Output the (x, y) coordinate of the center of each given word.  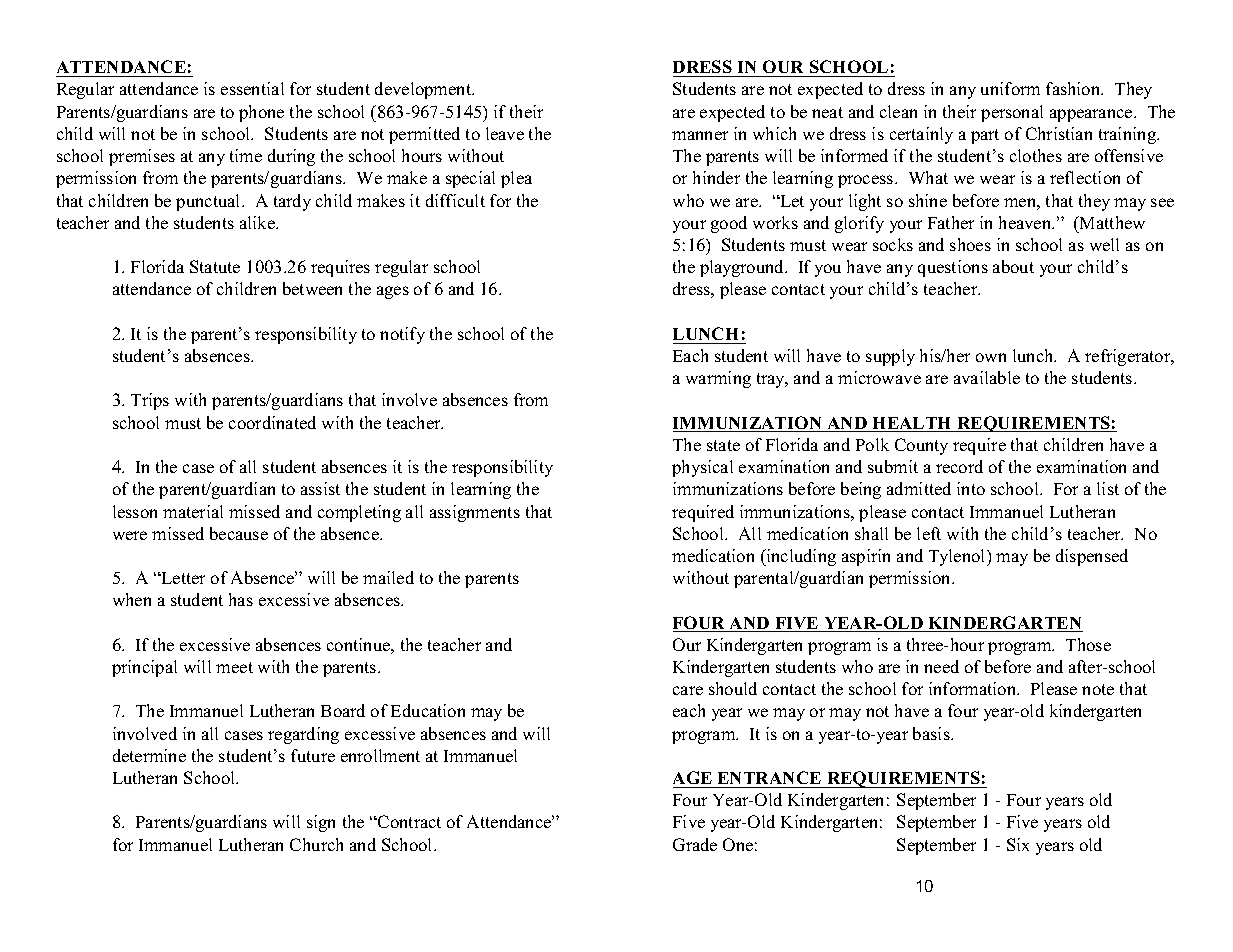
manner (700, 135)
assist (320, 488)
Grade (695, 844)
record (959, 466)
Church (316, 844)
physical (702, 468)
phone (261, 113)
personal (1012, 113)
